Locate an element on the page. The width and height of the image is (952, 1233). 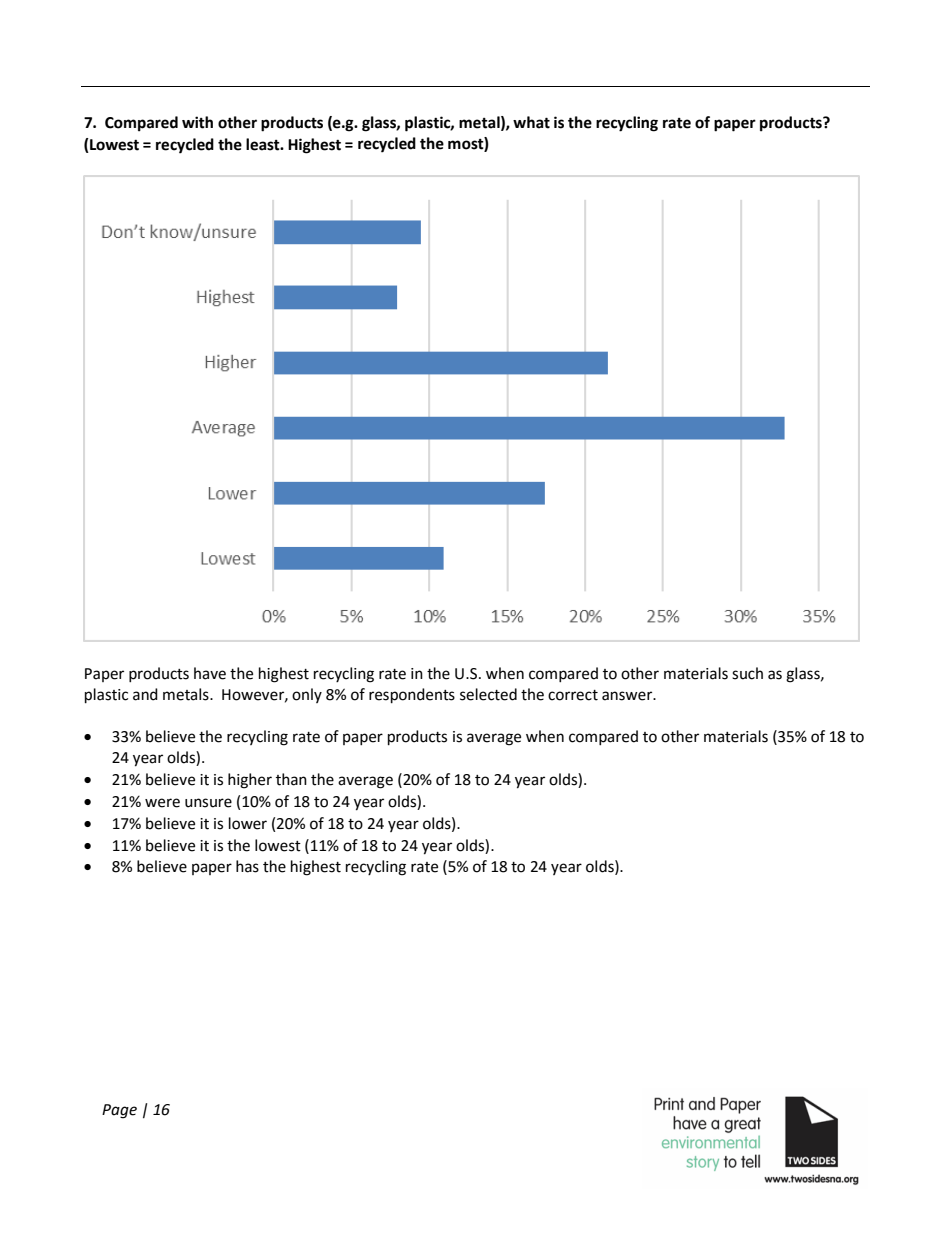
selected is located at coordinates (488, 694).
